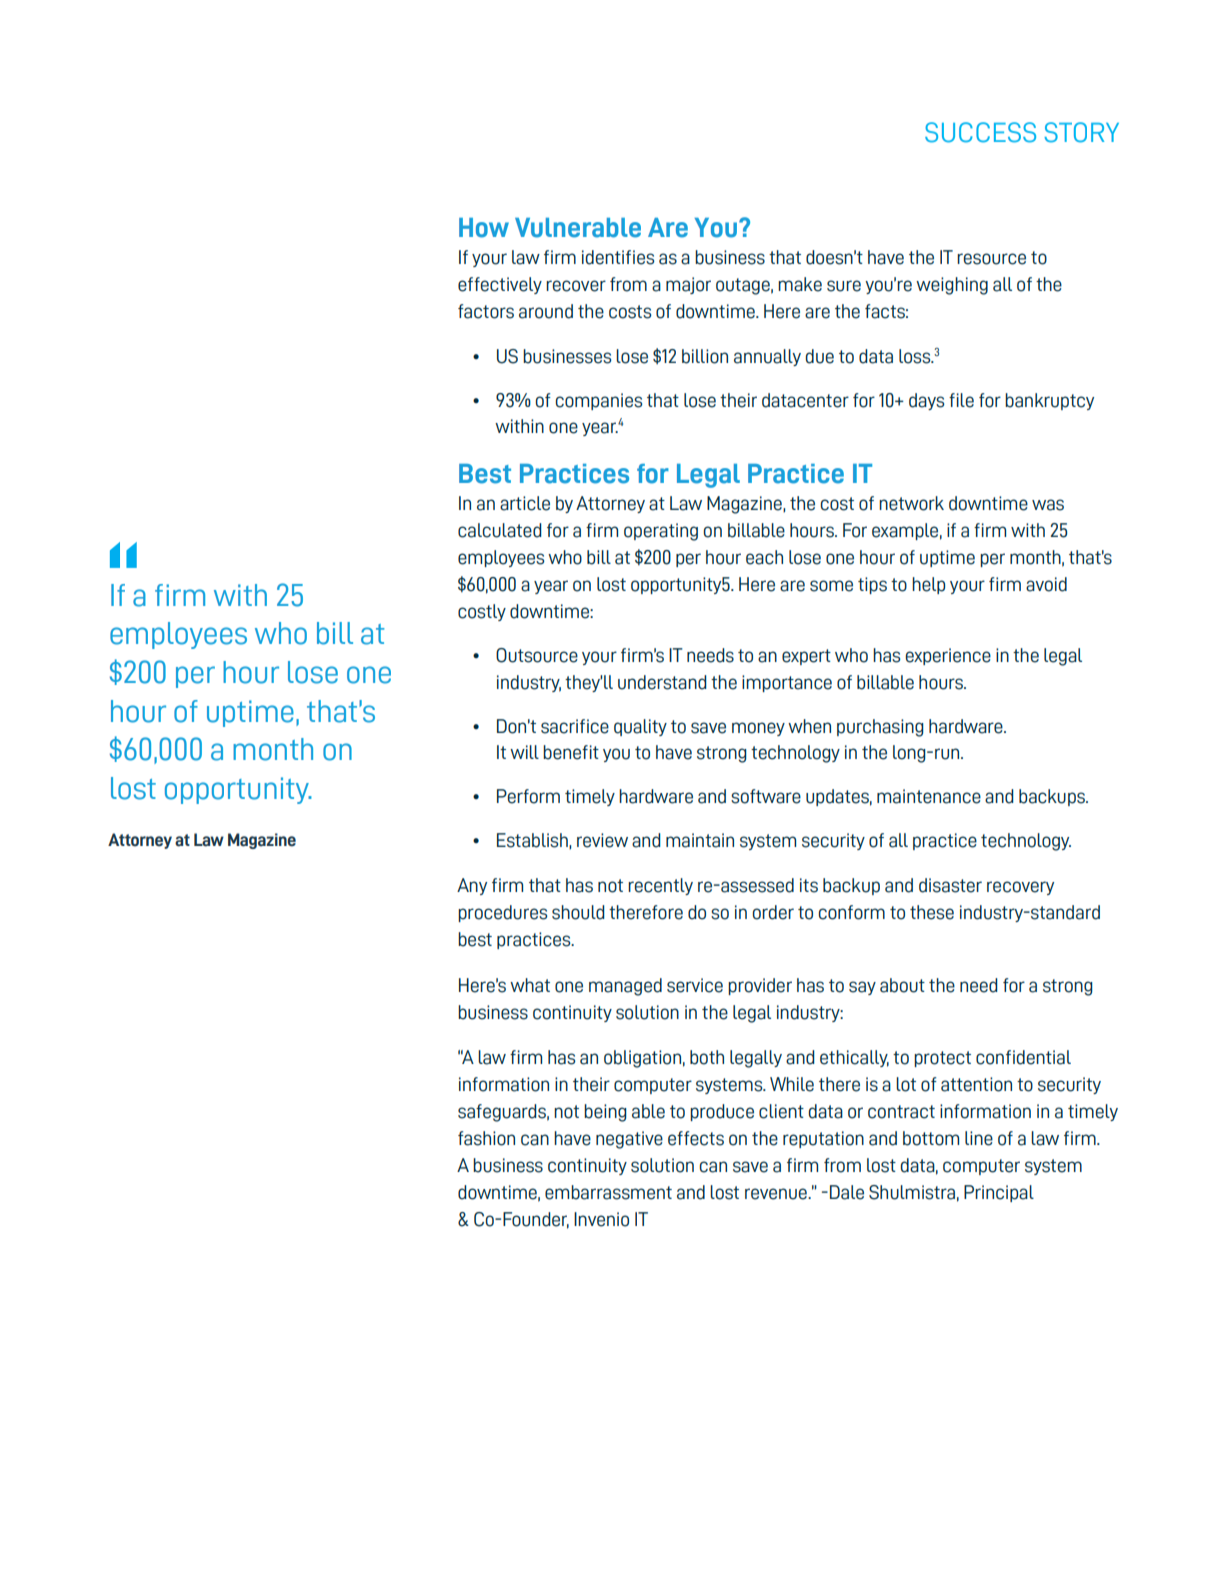 The image size is (1228, 1589). What do you see at coordinates (980, 132) in the document?
I see `SUCCESS` at bounding box center [980, 132].
